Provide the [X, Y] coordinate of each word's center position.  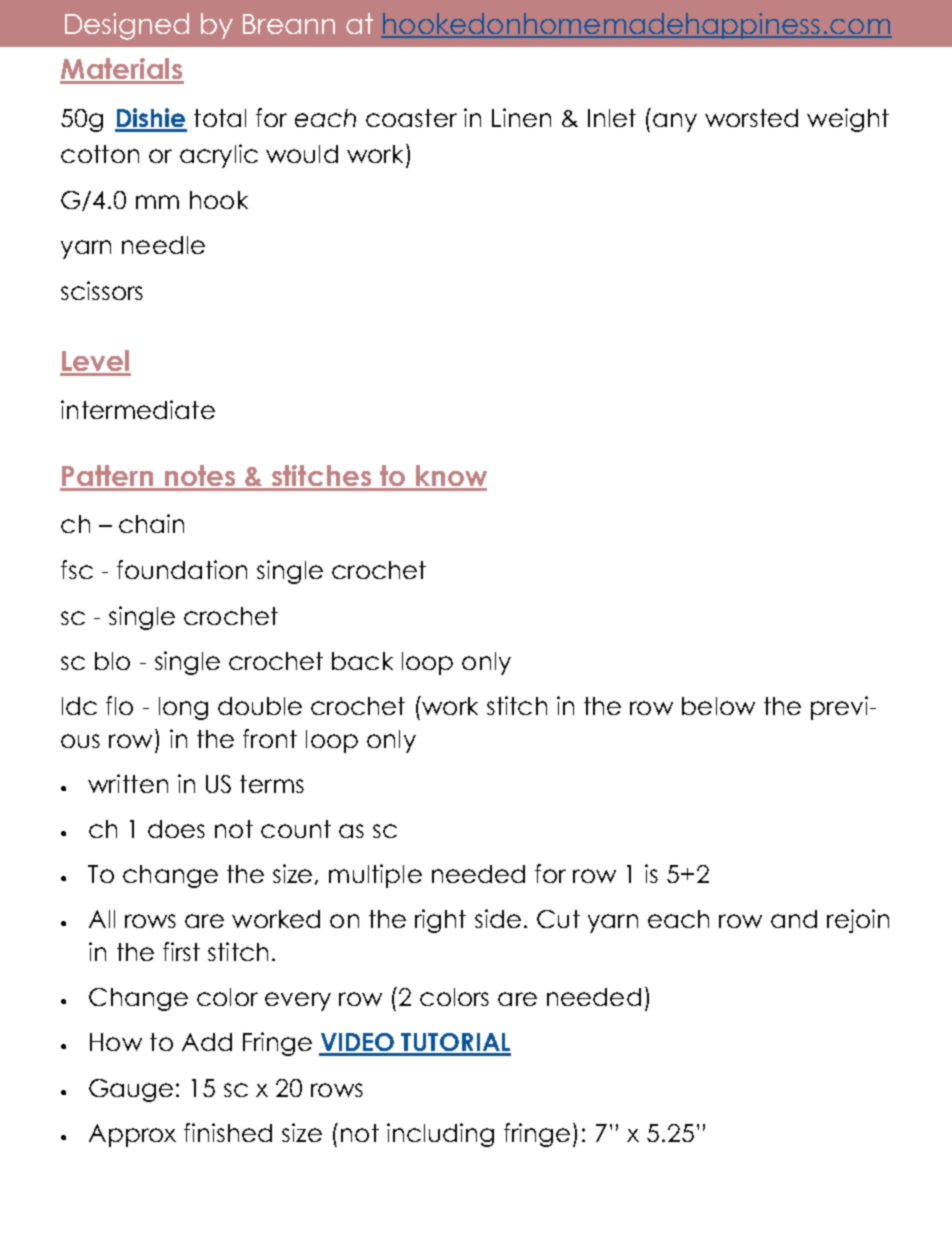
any [675, 122]
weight [848, 120]
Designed [127, 26]
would [302, 154]
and [794, 919]
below [718, 706]
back [362, 661]
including [440, 1135]
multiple [375, 876]
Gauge [131, 1090]
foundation [182, 569]
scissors [102, 290]
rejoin [858, 921]
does [176, 829]
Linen [521, 117]
